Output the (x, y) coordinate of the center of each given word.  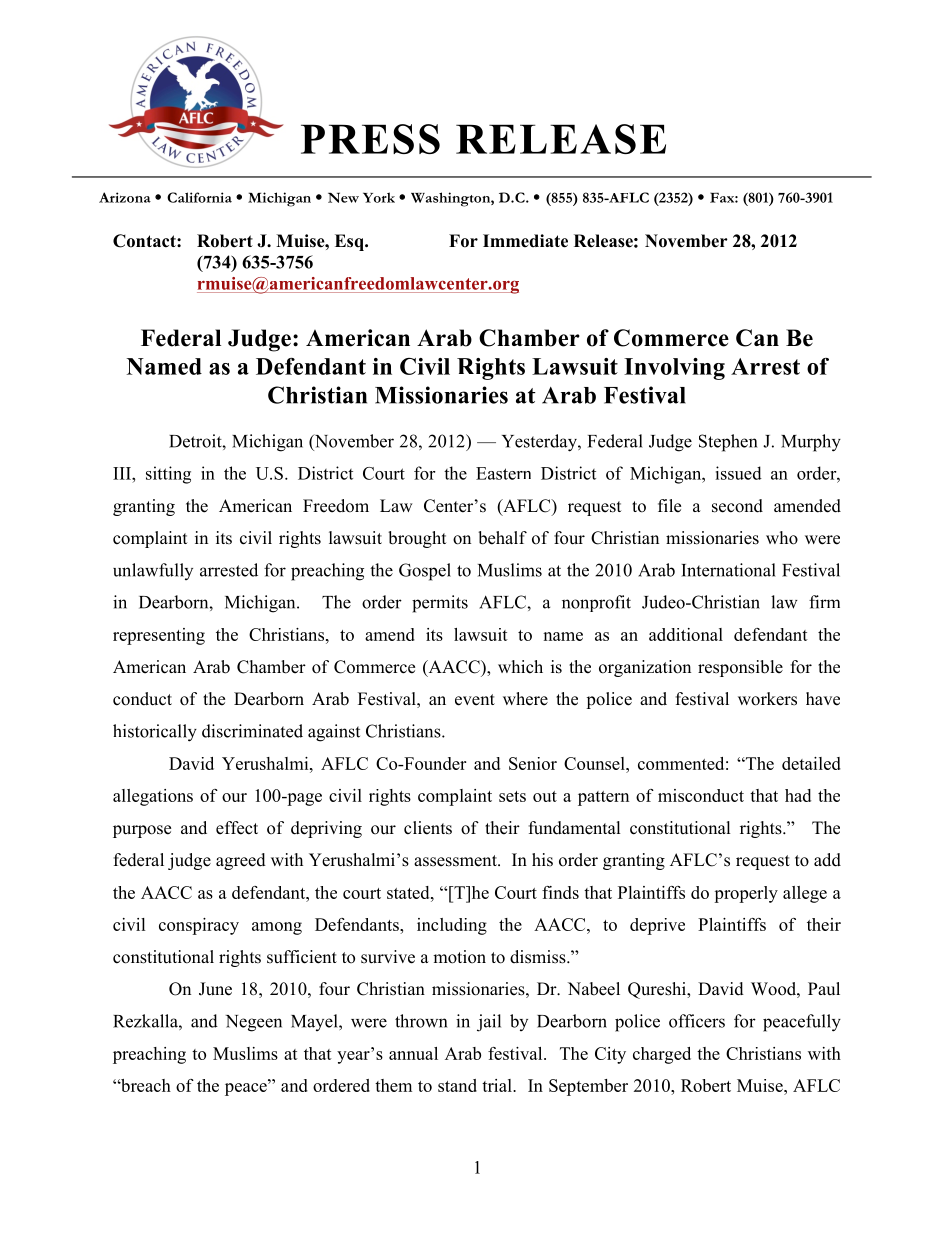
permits (440, 604)
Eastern (503, 473)
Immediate (525, 241)
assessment (456, 861)
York (379, 197)
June (215, 989)
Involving (674, 369)
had (798, 795)
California (199, 197)
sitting (168, 475)
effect (237, 828)
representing (159, 636)
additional (686, 634)
